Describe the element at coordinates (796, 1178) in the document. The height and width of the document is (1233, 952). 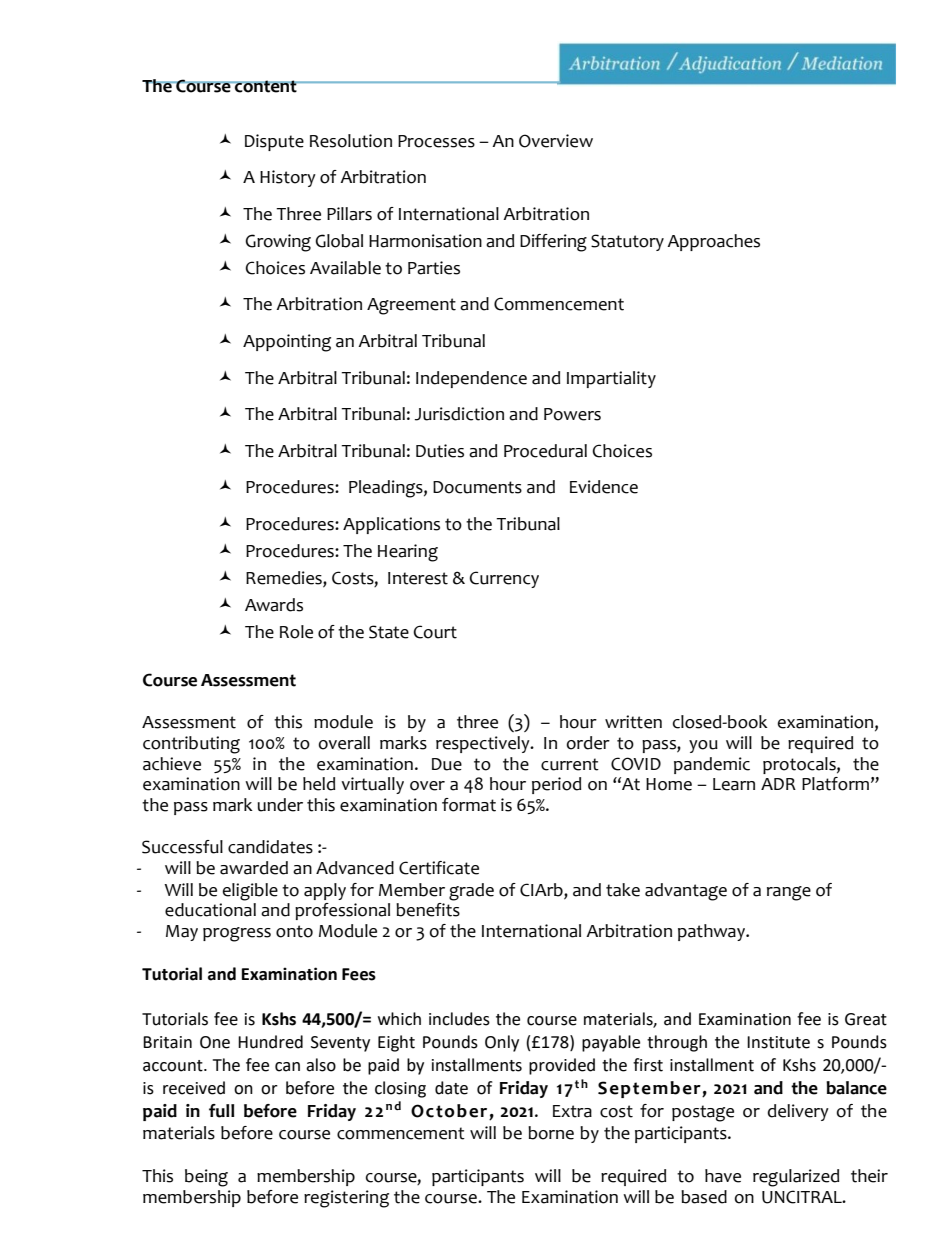
I see `regularized` at that location.
